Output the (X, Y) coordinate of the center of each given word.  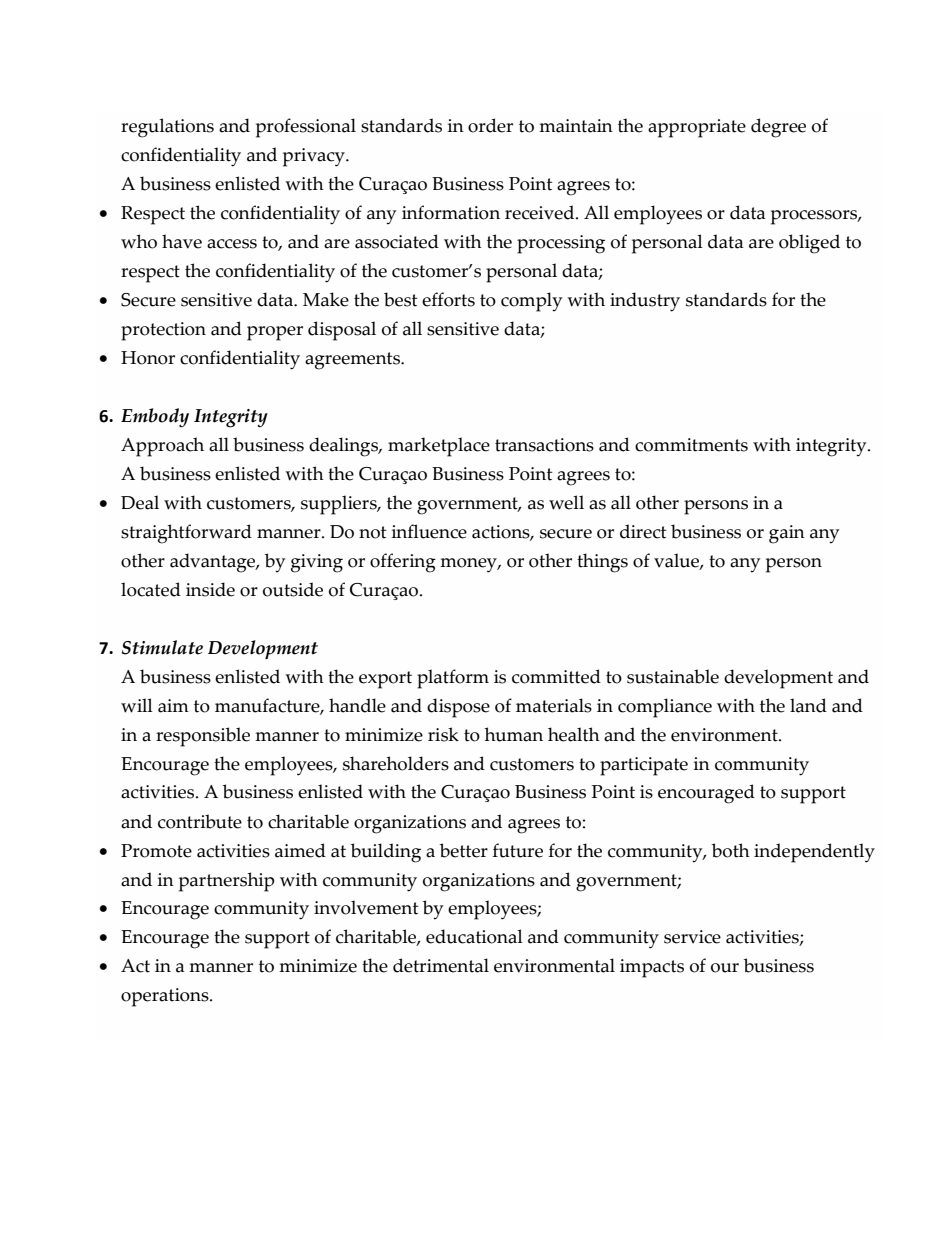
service (692, 937)
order (490, 125)
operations (166, 997)
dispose (458, 708)
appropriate (697, 128)
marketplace (439, 447)
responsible (203, 737)
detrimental (441, 965)
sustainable (673, 676)
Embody (155, 418)
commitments (691, 445)
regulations (167, 128)
